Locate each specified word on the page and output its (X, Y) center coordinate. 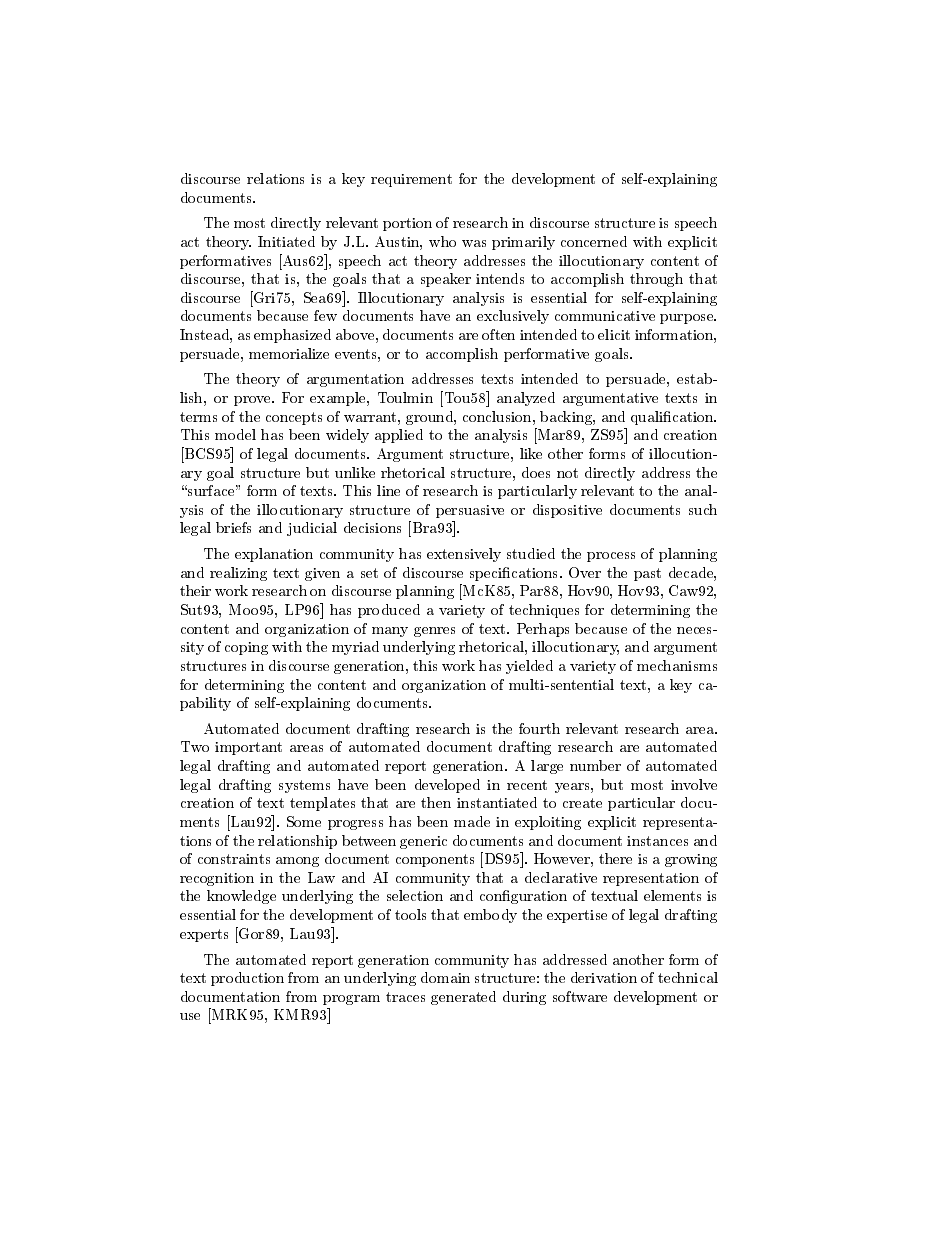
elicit (614, 334)
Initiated (286, 241)
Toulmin (405, 397)
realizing (238, 574)
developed (447, 786)
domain (445, 977)
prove (253, 401)
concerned (594, 241)
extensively (464, 555)
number (595, 765)
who (442, 241)
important (248, 748)
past (647, 574)
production (247, 979)
